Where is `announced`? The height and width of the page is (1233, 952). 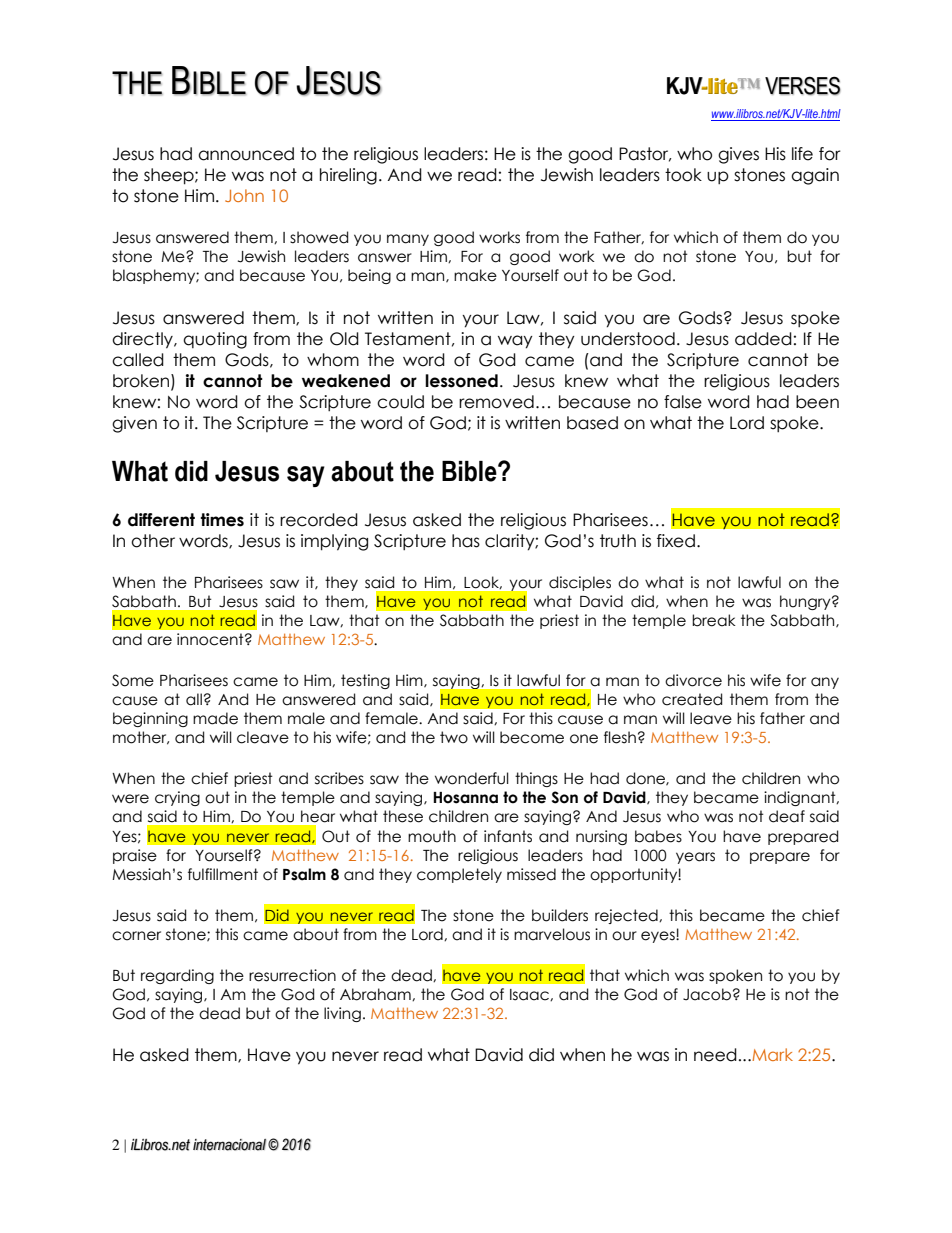
announced is located at coordinates (246, 154).
